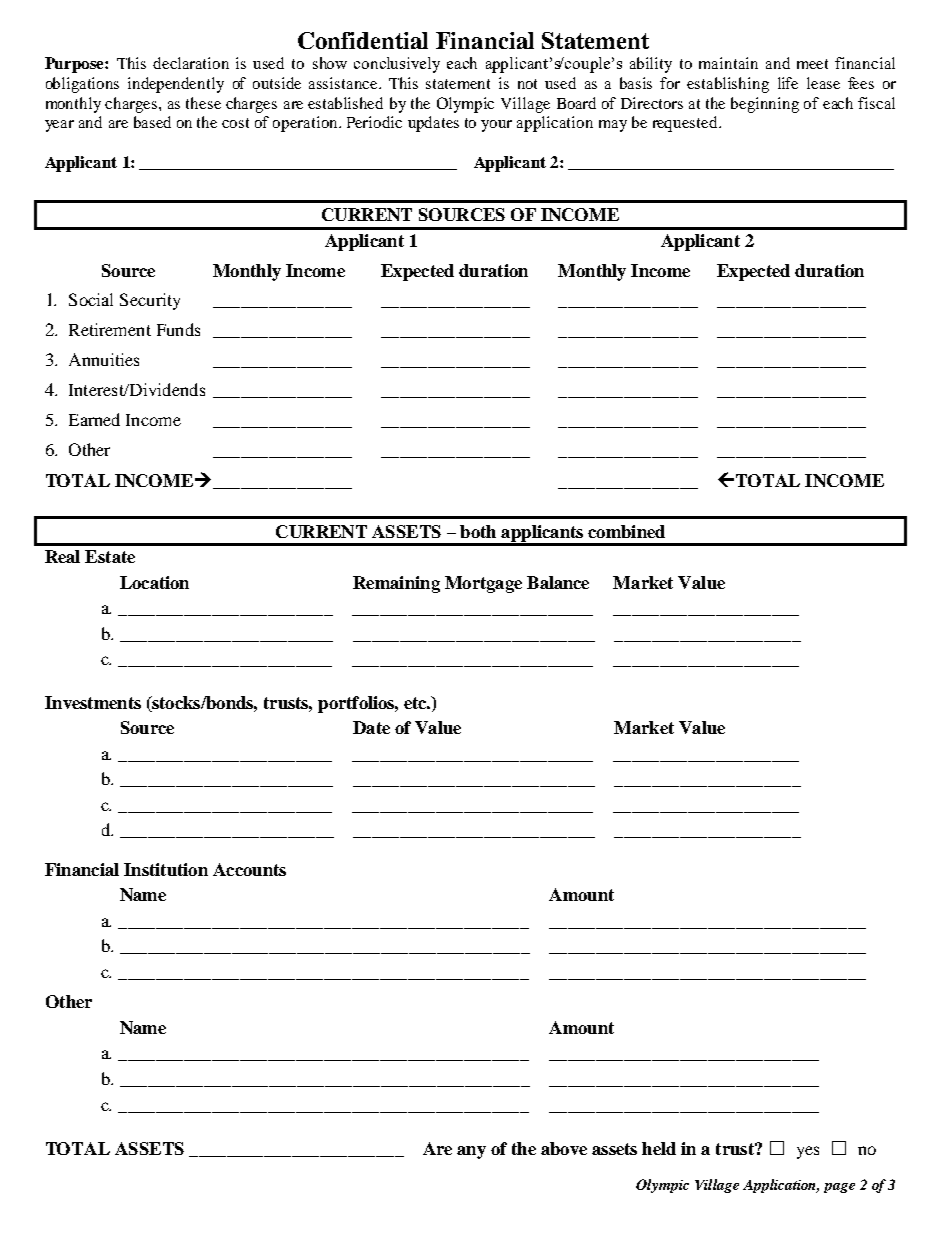 This screenshot has height=1233, width=952. Describe the element at coordinates (527, 84) in the screenshot. I see `not` at that location.
